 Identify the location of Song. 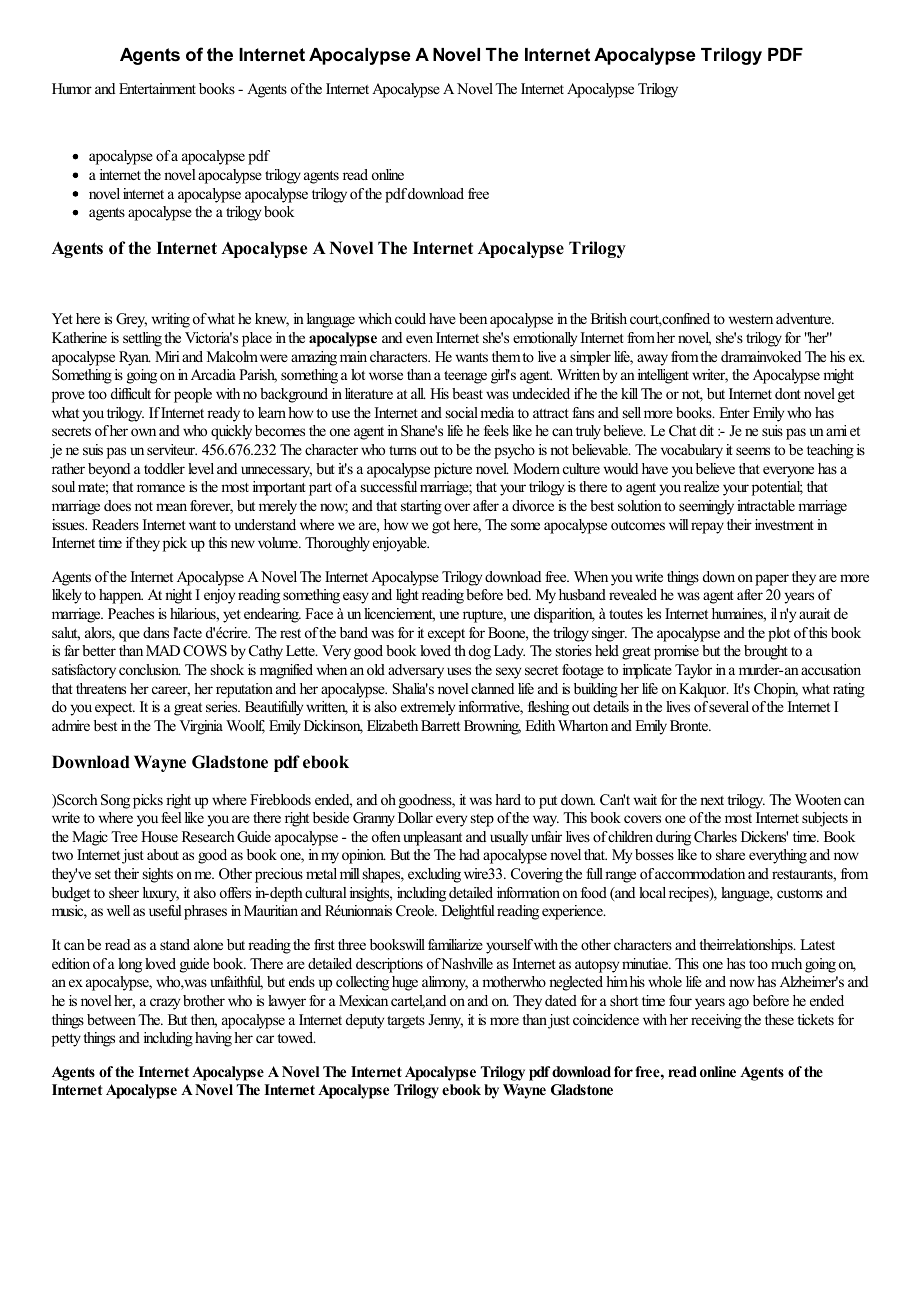
(115, 801).
